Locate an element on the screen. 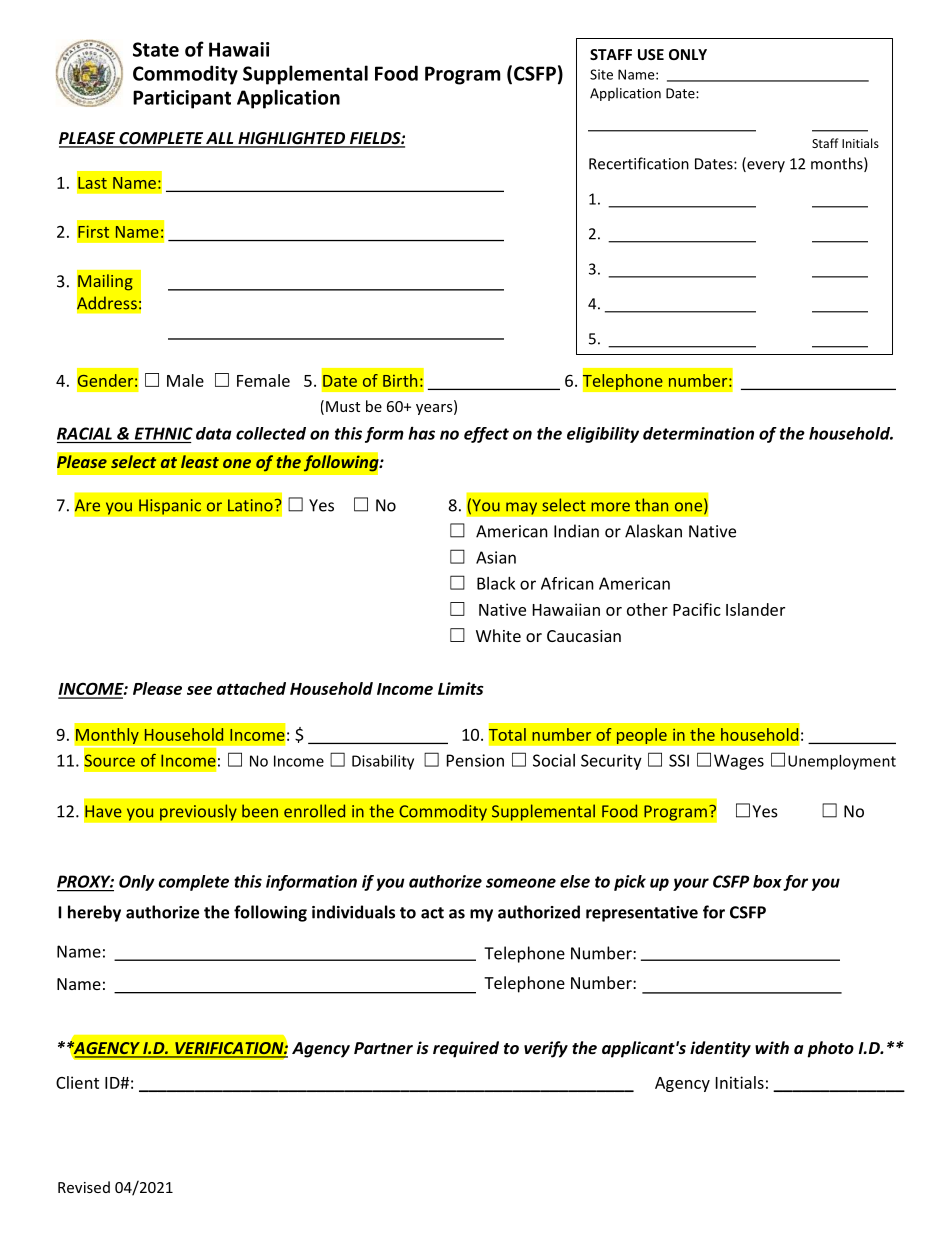 This screenshot has height=1233, width=952. Islander is located at coordinates (755, 609).
